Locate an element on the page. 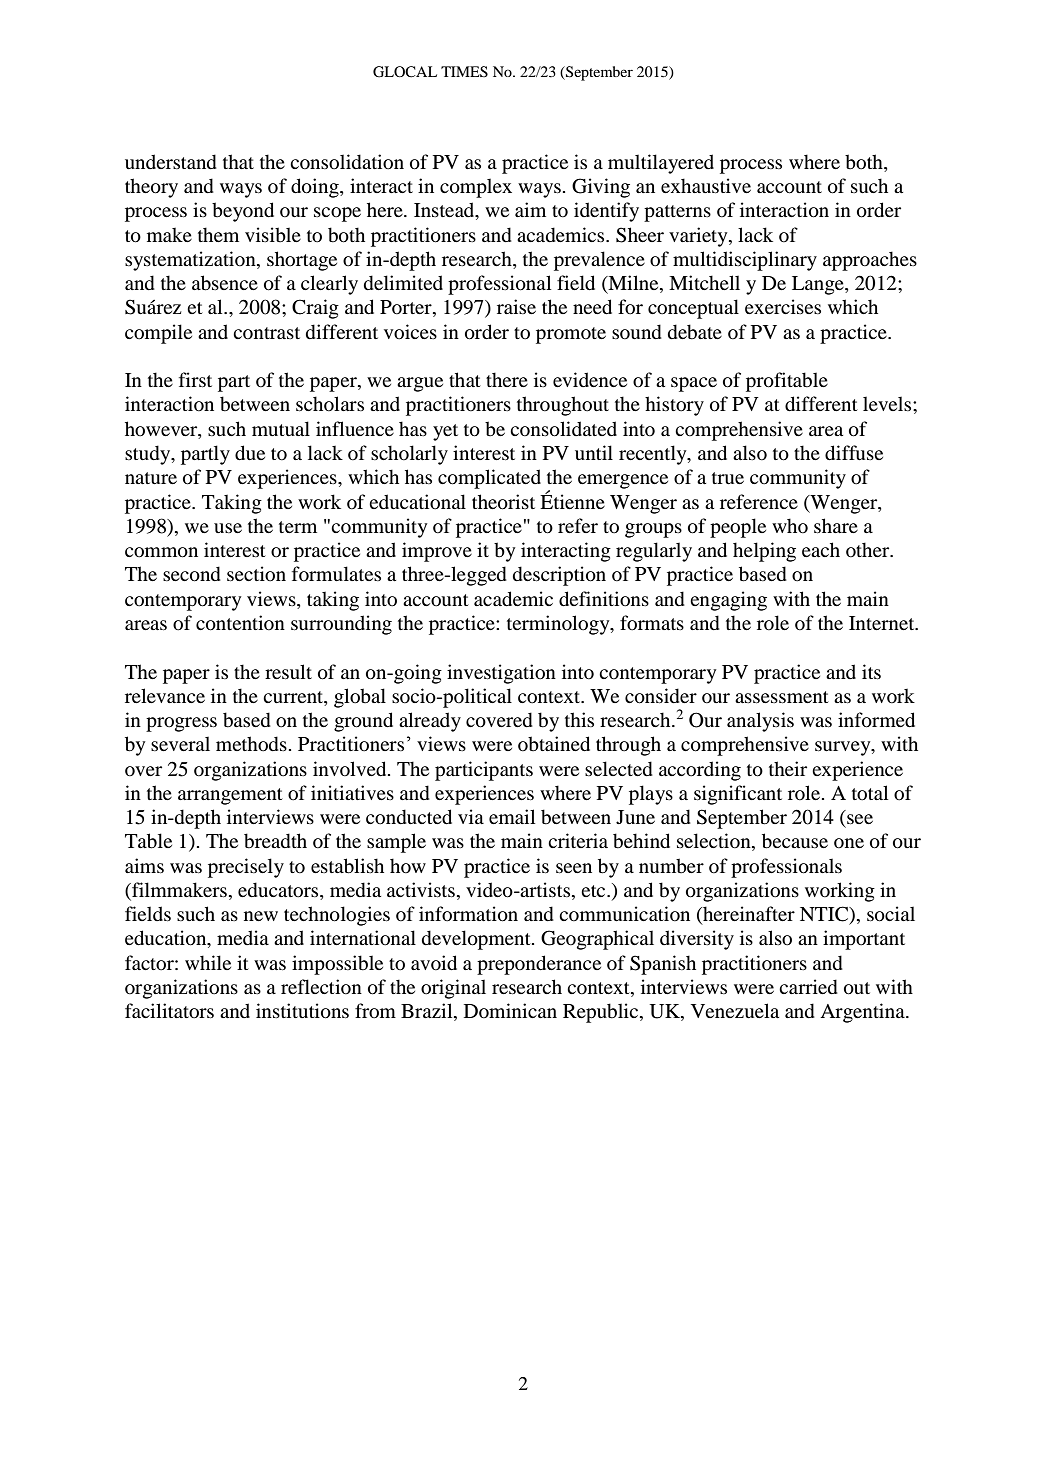 The image size is (1047, 1481). TIMES is located at coordinates (464, 72).
